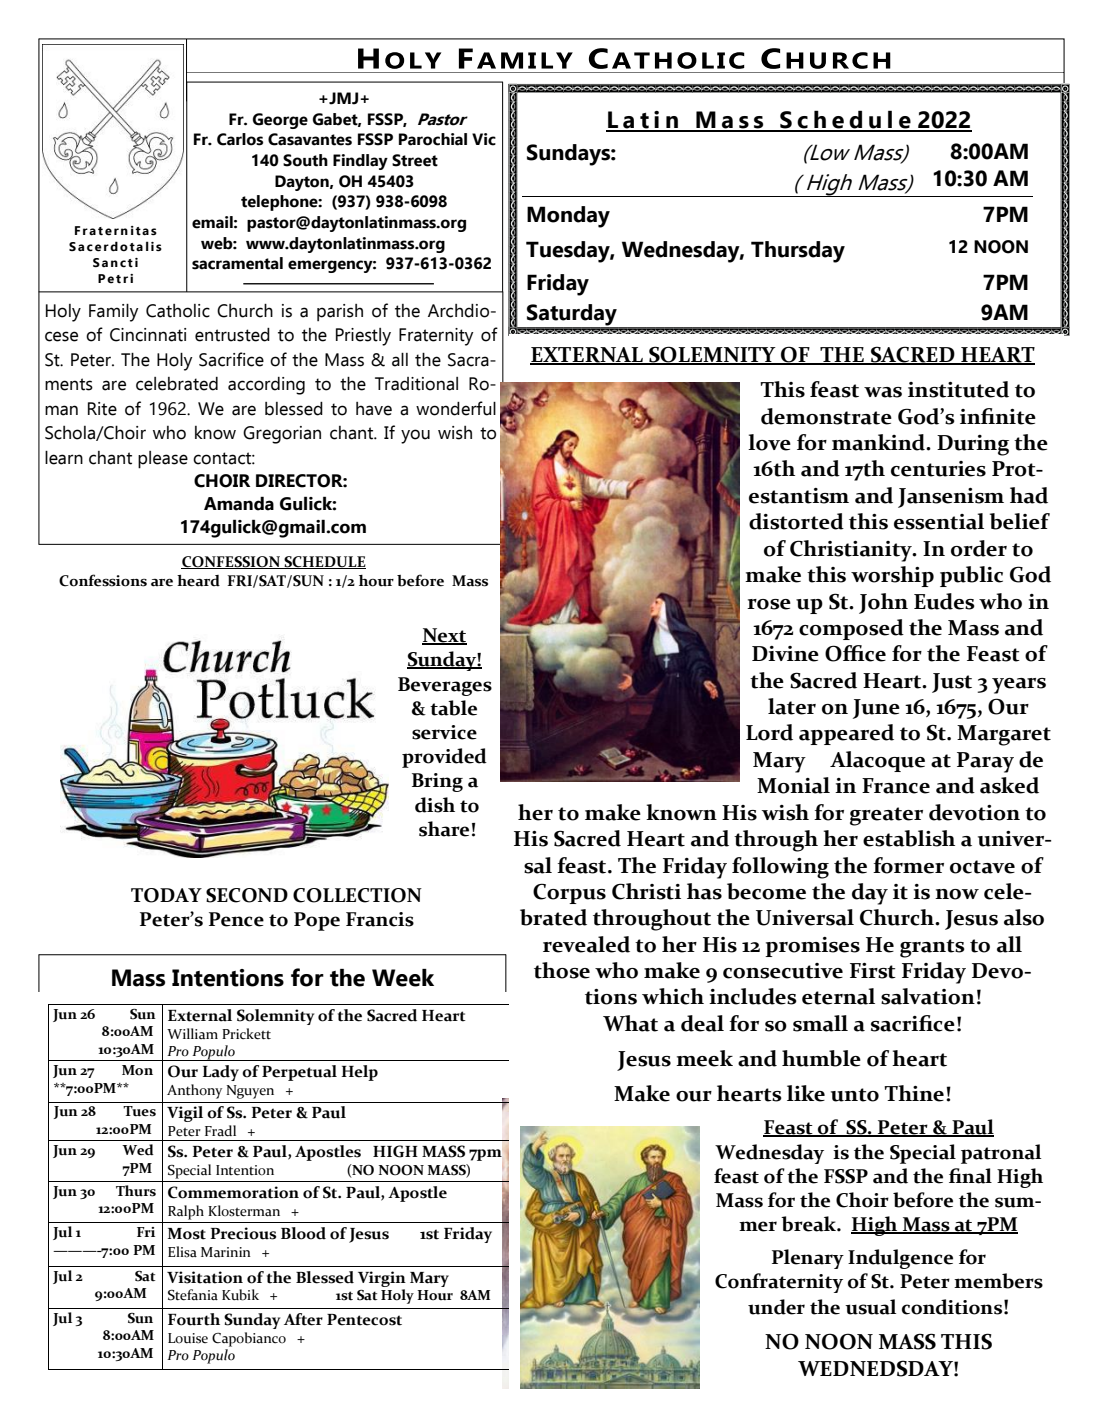  Describe the element at coordinates (870, 1307) in the screenshot. I see `usual` at that location.
